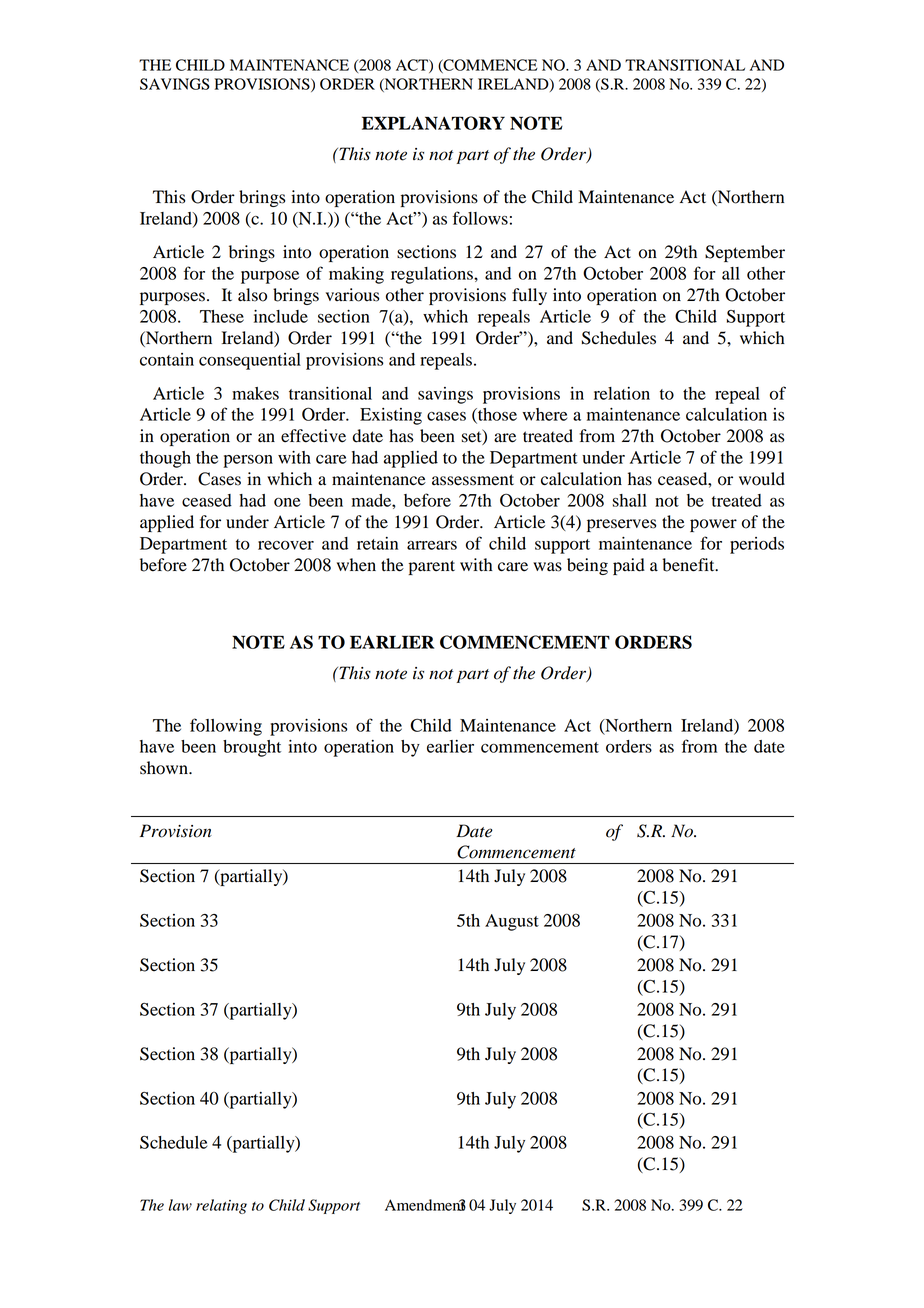 The image size is (924, 1308). I want to click on those, so click(496, 415).
